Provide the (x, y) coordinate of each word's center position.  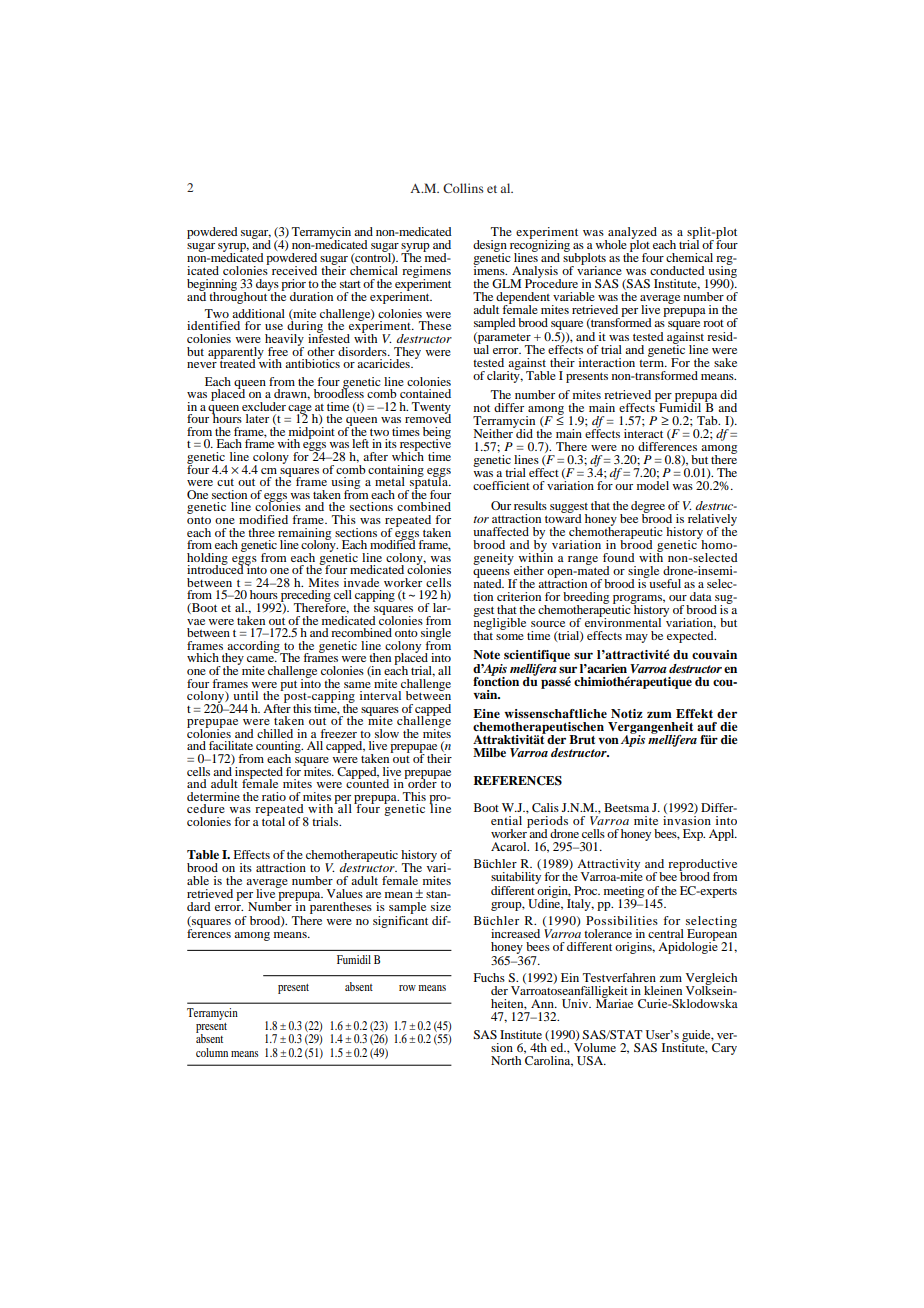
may (637, 638)
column (212, 1052)
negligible (500, 624)
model (653, 485)
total (273, 820)
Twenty (431, 409)
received (294, 270)
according (254, 648)
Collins (463, 188)
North (506, 1060)
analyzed (631, 234)
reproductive (702, 866)
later (257, 418)
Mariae (614, 1002)
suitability (516, 879)
